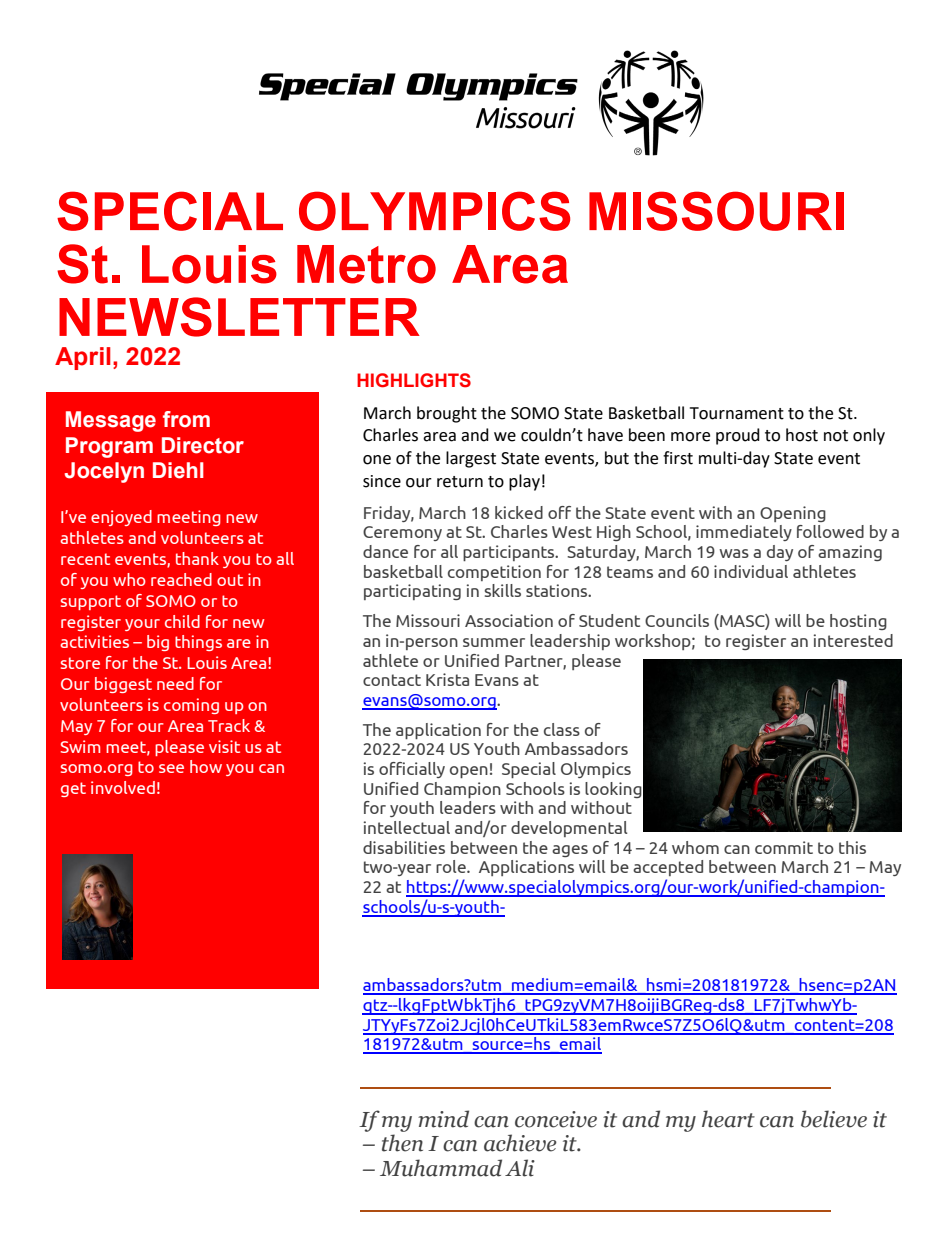 The width and height of the screenshot is (952, 1233). I want to click on mind, so click(443, 1119).
